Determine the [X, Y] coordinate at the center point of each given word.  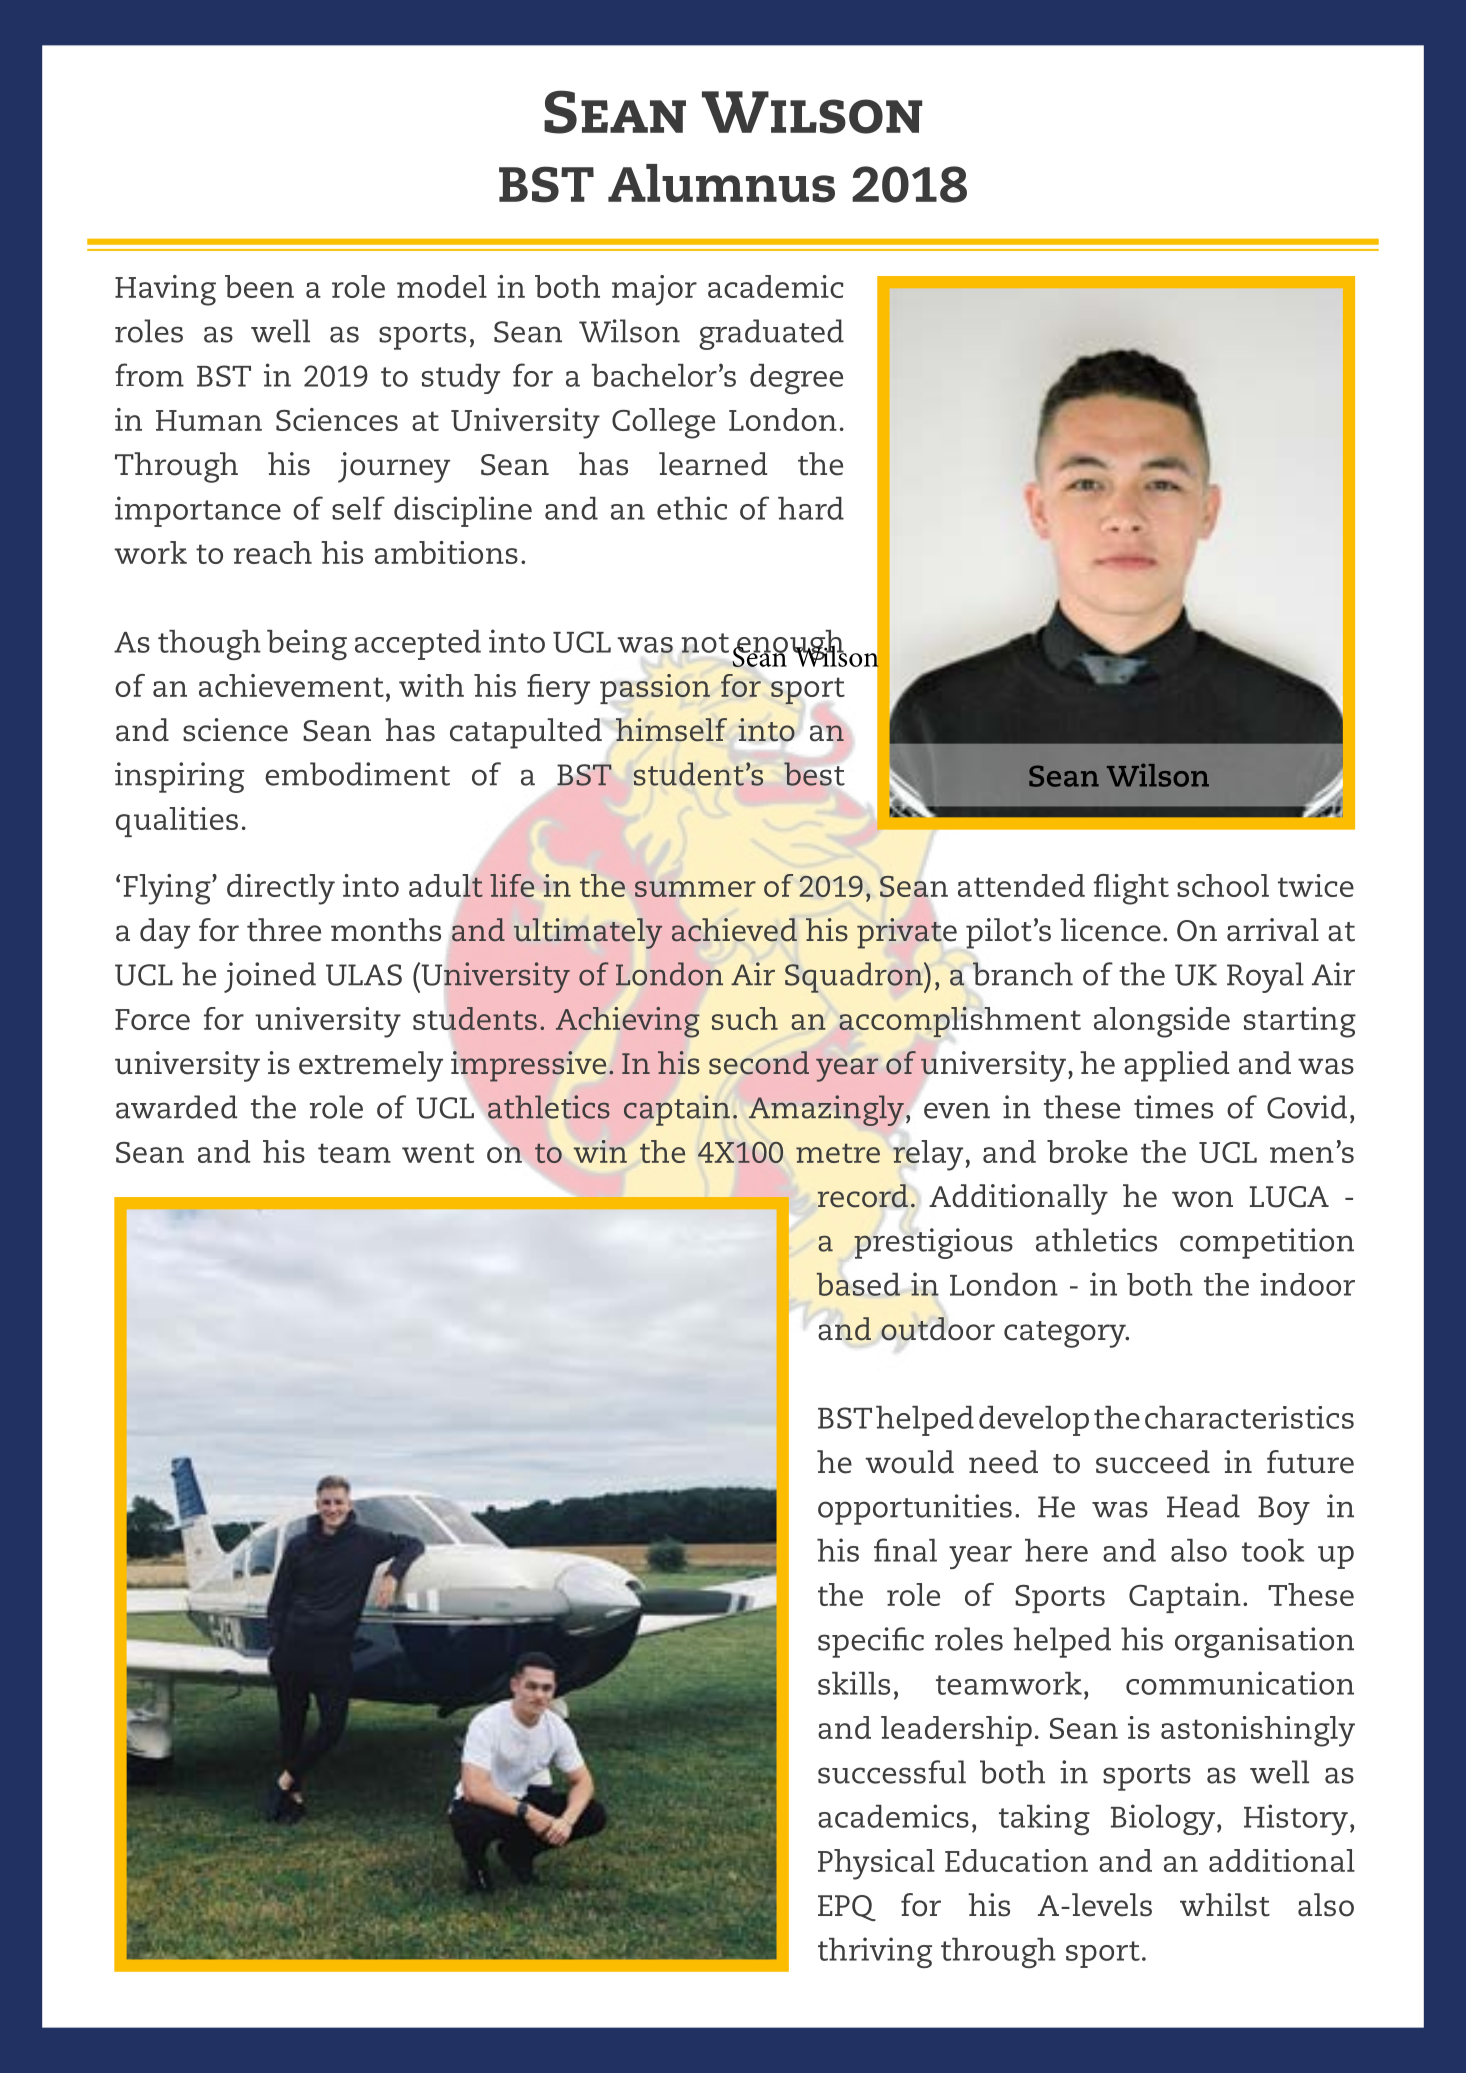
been [259, 286]
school [1223, 885]
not [705, 643]
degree [796, 379]
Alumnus [721, 183]
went [438, 1153]
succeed [1153, 1462]
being [307, 644]
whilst [1225, 1905]
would [910, 1462]
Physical [876, 1864]
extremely [371, 1066]
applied [1176, 1066]
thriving [875, 1952]
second [759, 1063]
